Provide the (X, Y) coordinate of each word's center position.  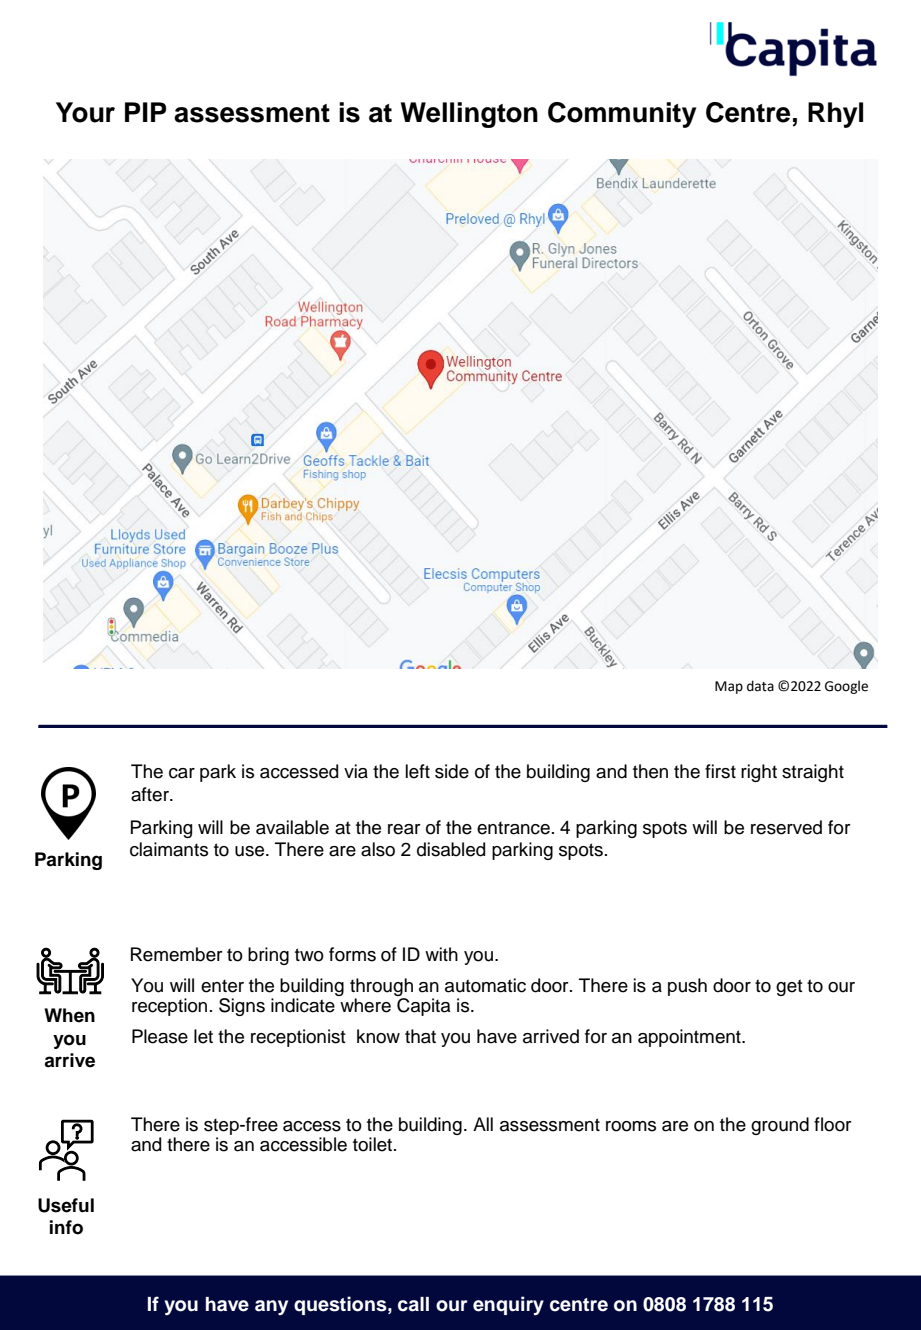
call (413, 1304)
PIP (145, 112)
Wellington (469, 115)
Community (622, 115)
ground (780, 1126)
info (66, 1227)
